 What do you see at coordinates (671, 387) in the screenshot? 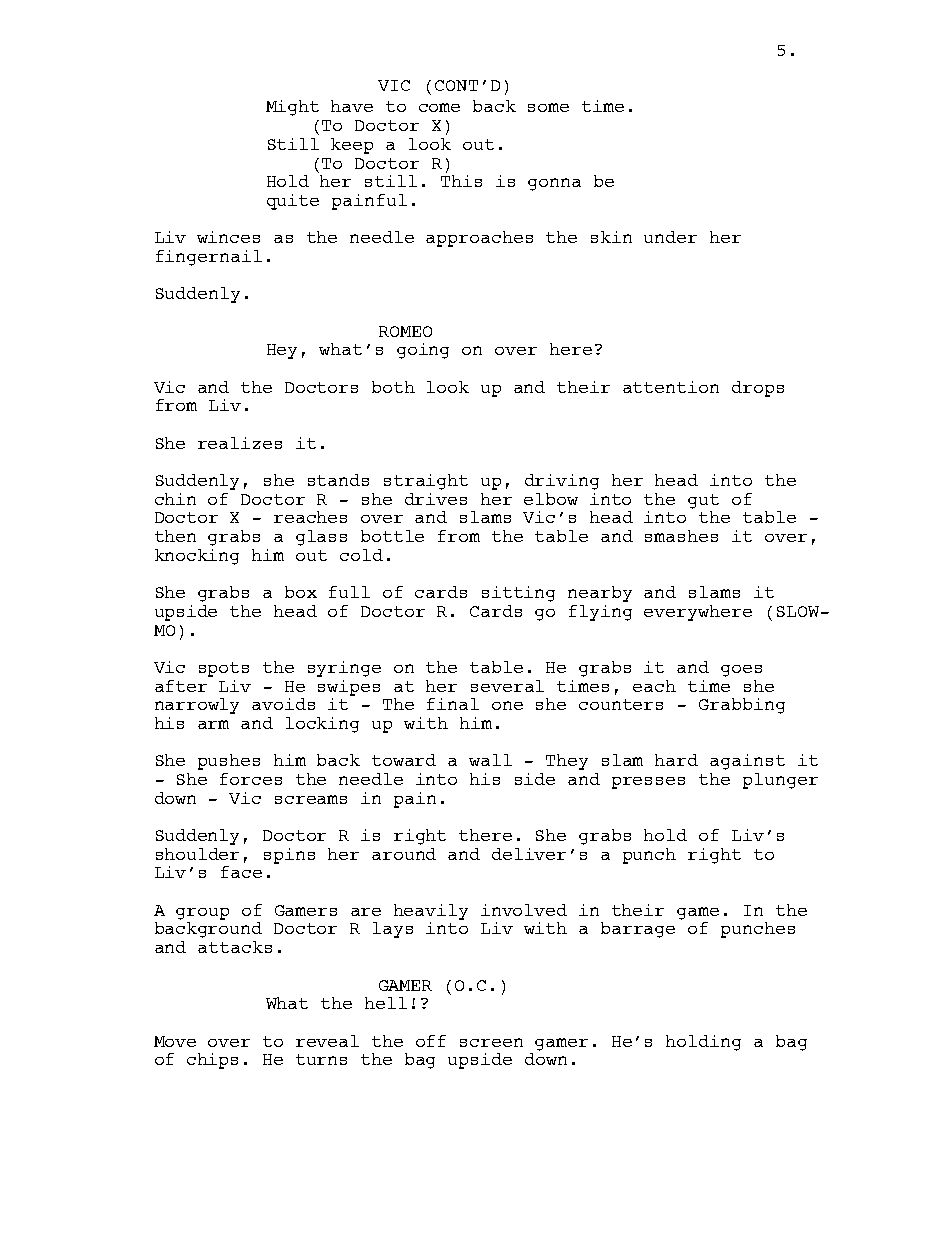
I see `attention` at bounding box center [671, 387].
